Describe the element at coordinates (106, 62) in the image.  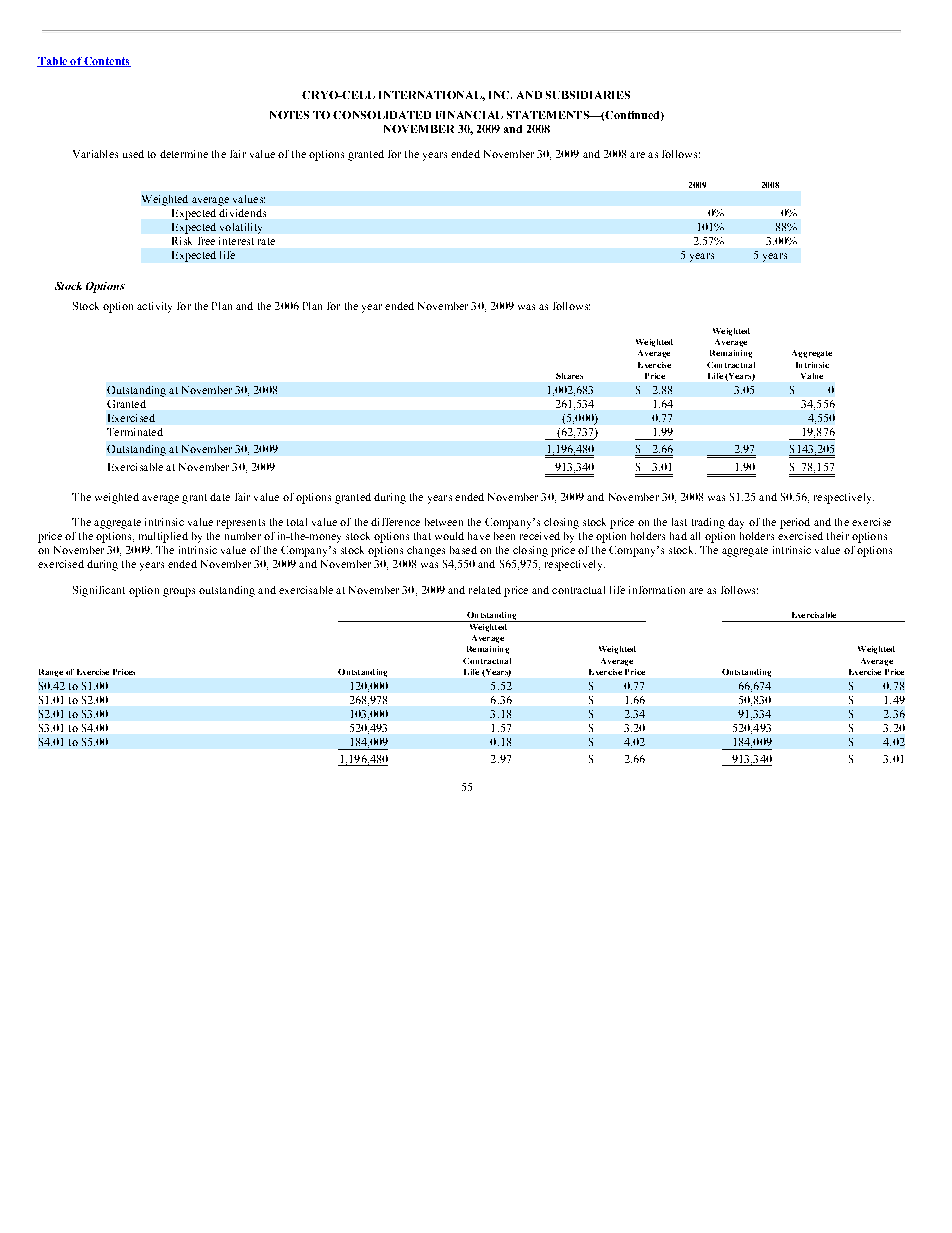
I see `Contents` at that location.
